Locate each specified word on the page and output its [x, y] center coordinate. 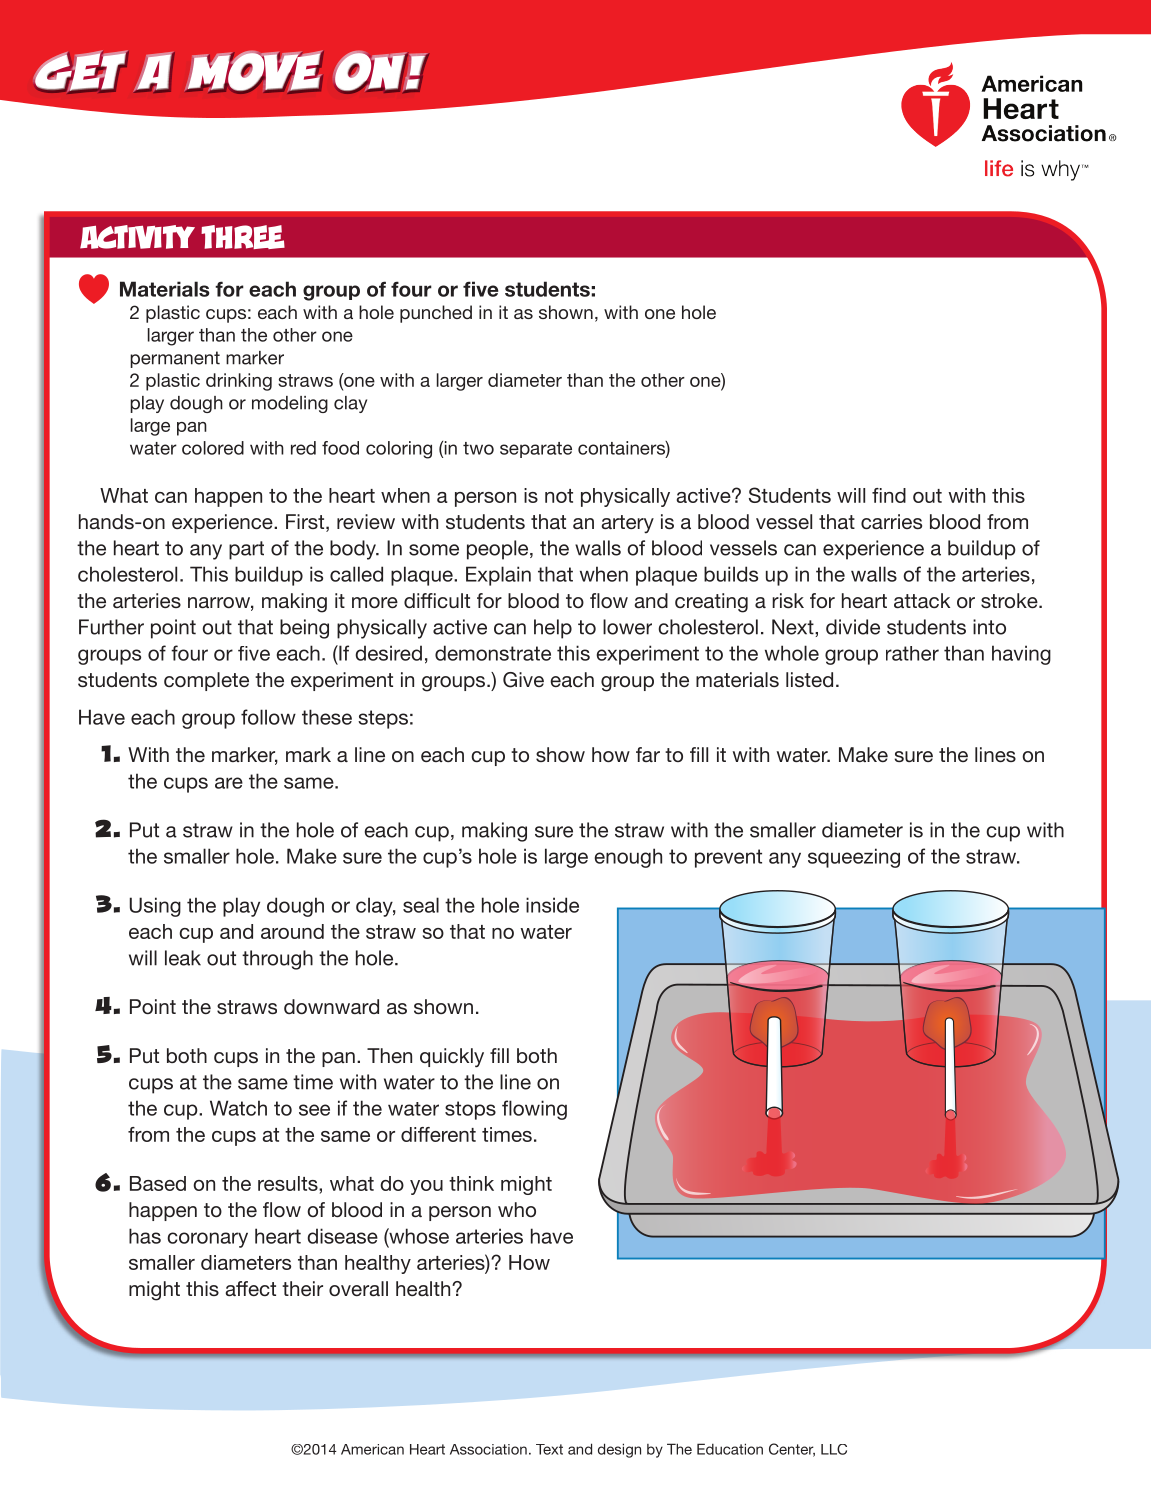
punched [436, 314]
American [372, 1449]
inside [552, 905]
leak [183, 958]
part [246, 550]
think [471, 1183]
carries [891, 521]
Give [523, 680]
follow [268, 717]
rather [912, 653]
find [889, 495]
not [559, 496]
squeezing [854, 858]
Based [158, 1183]
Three [243, 237]
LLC [834, 1449]
